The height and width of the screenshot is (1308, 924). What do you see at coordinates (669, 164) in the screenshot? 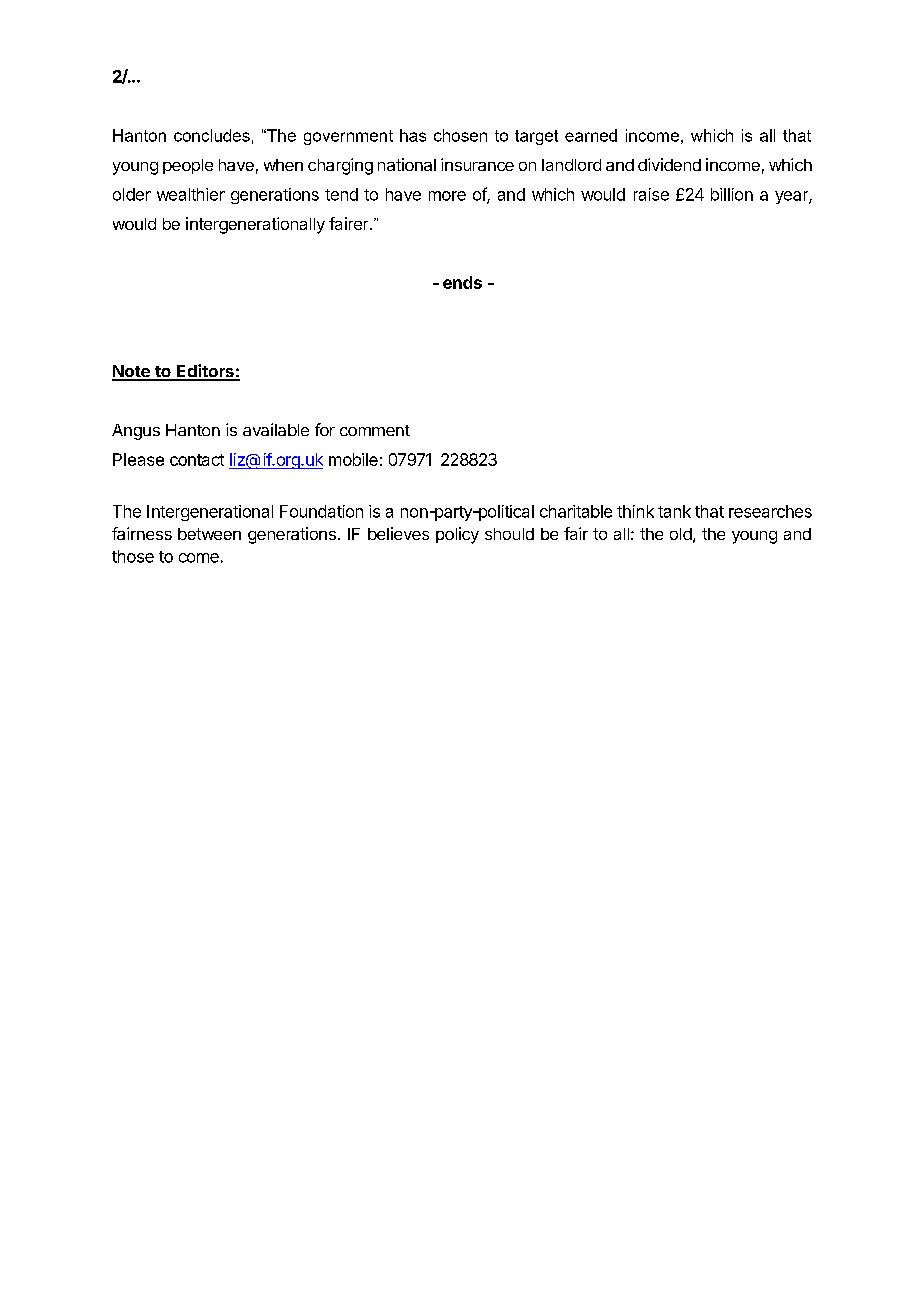
I see `dividend` at bounding box center [669, 164].
